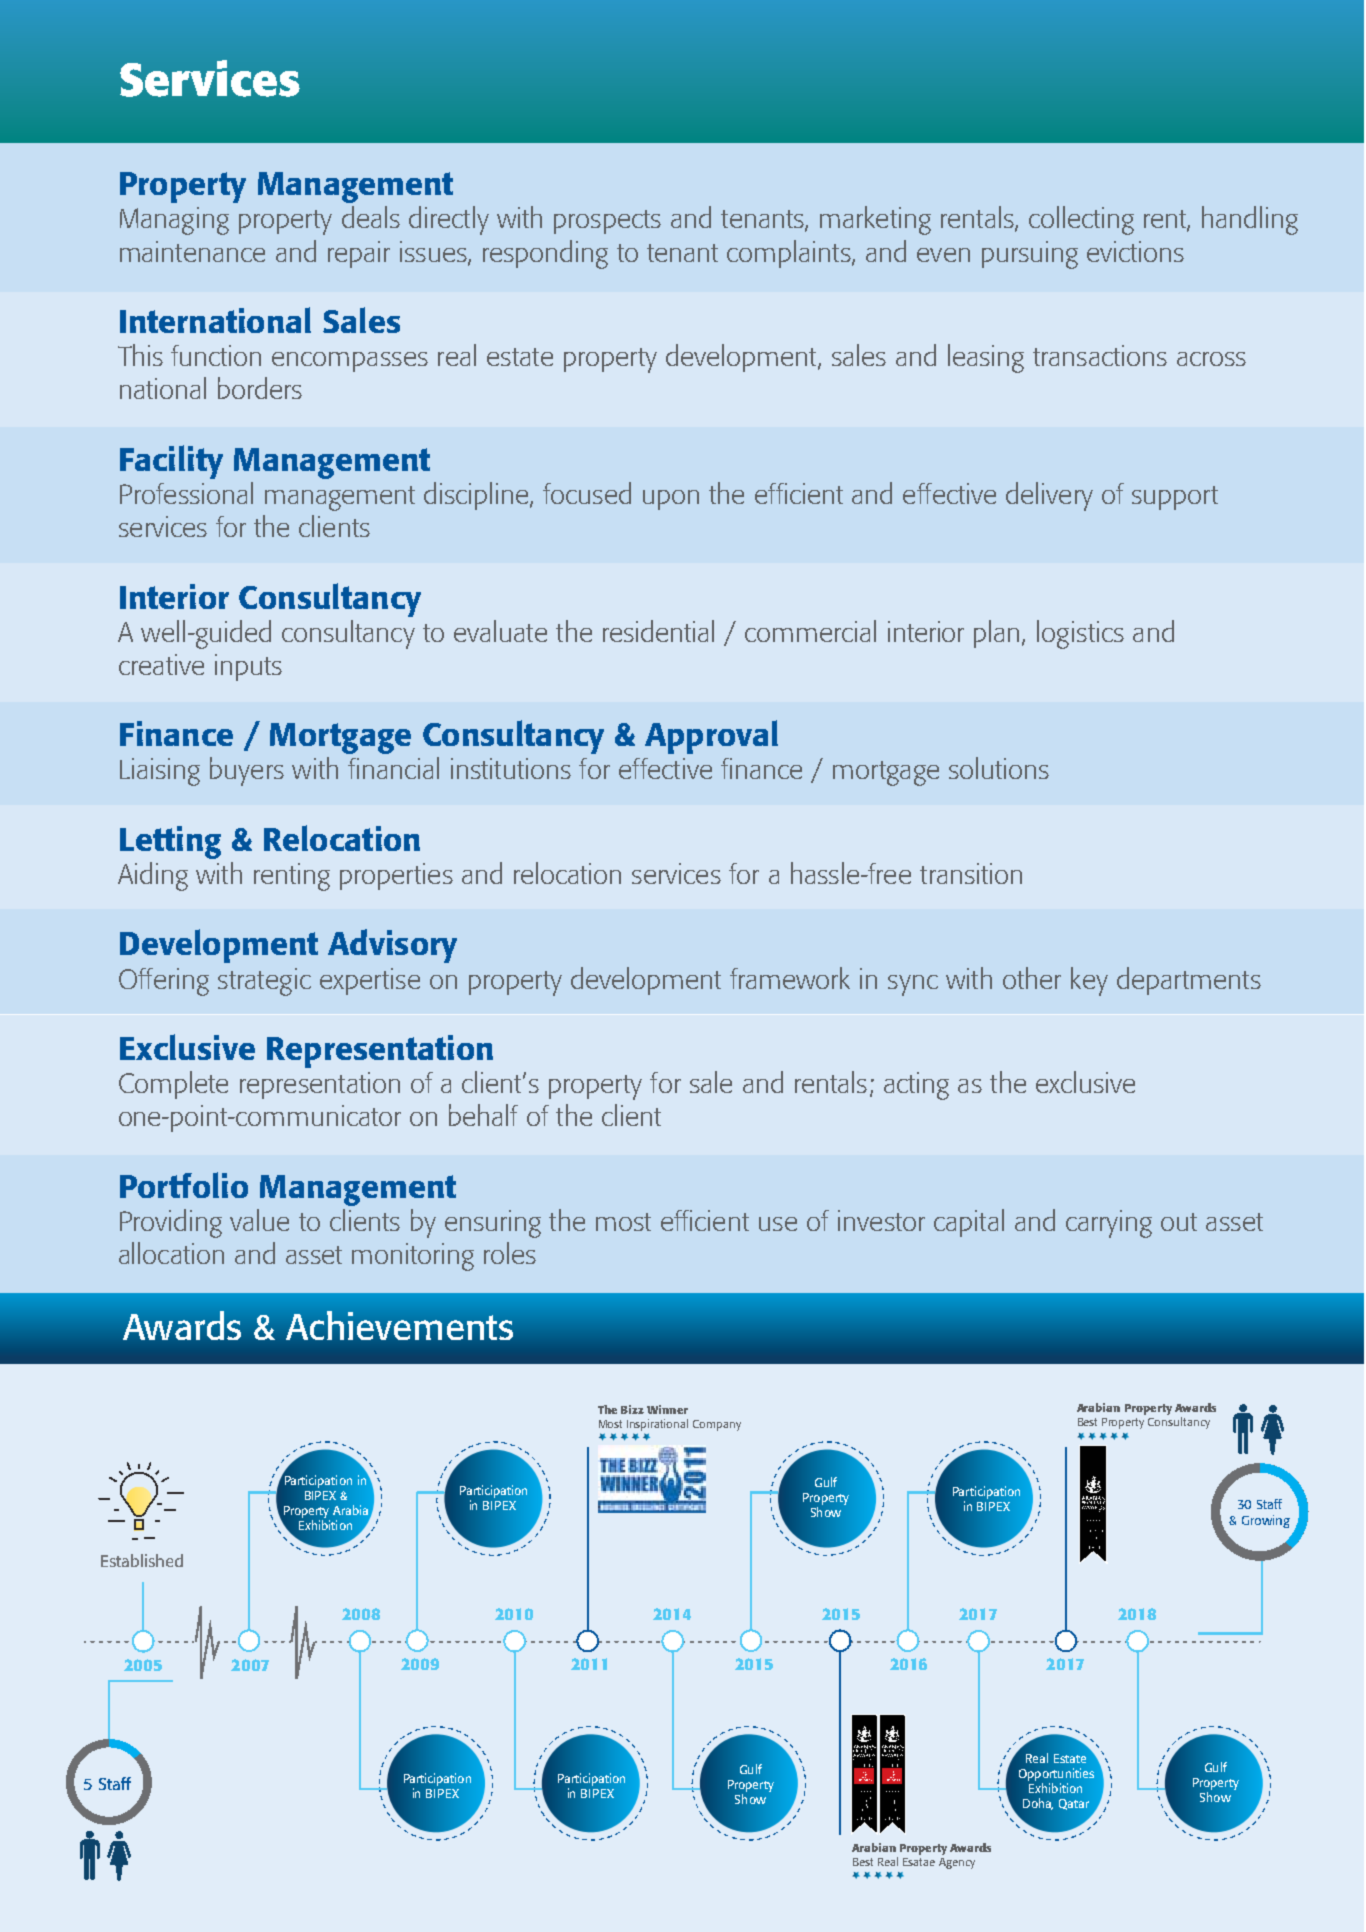  Describe the element at coordinates (264, 982) in the document. I see `strategic` at that location.
